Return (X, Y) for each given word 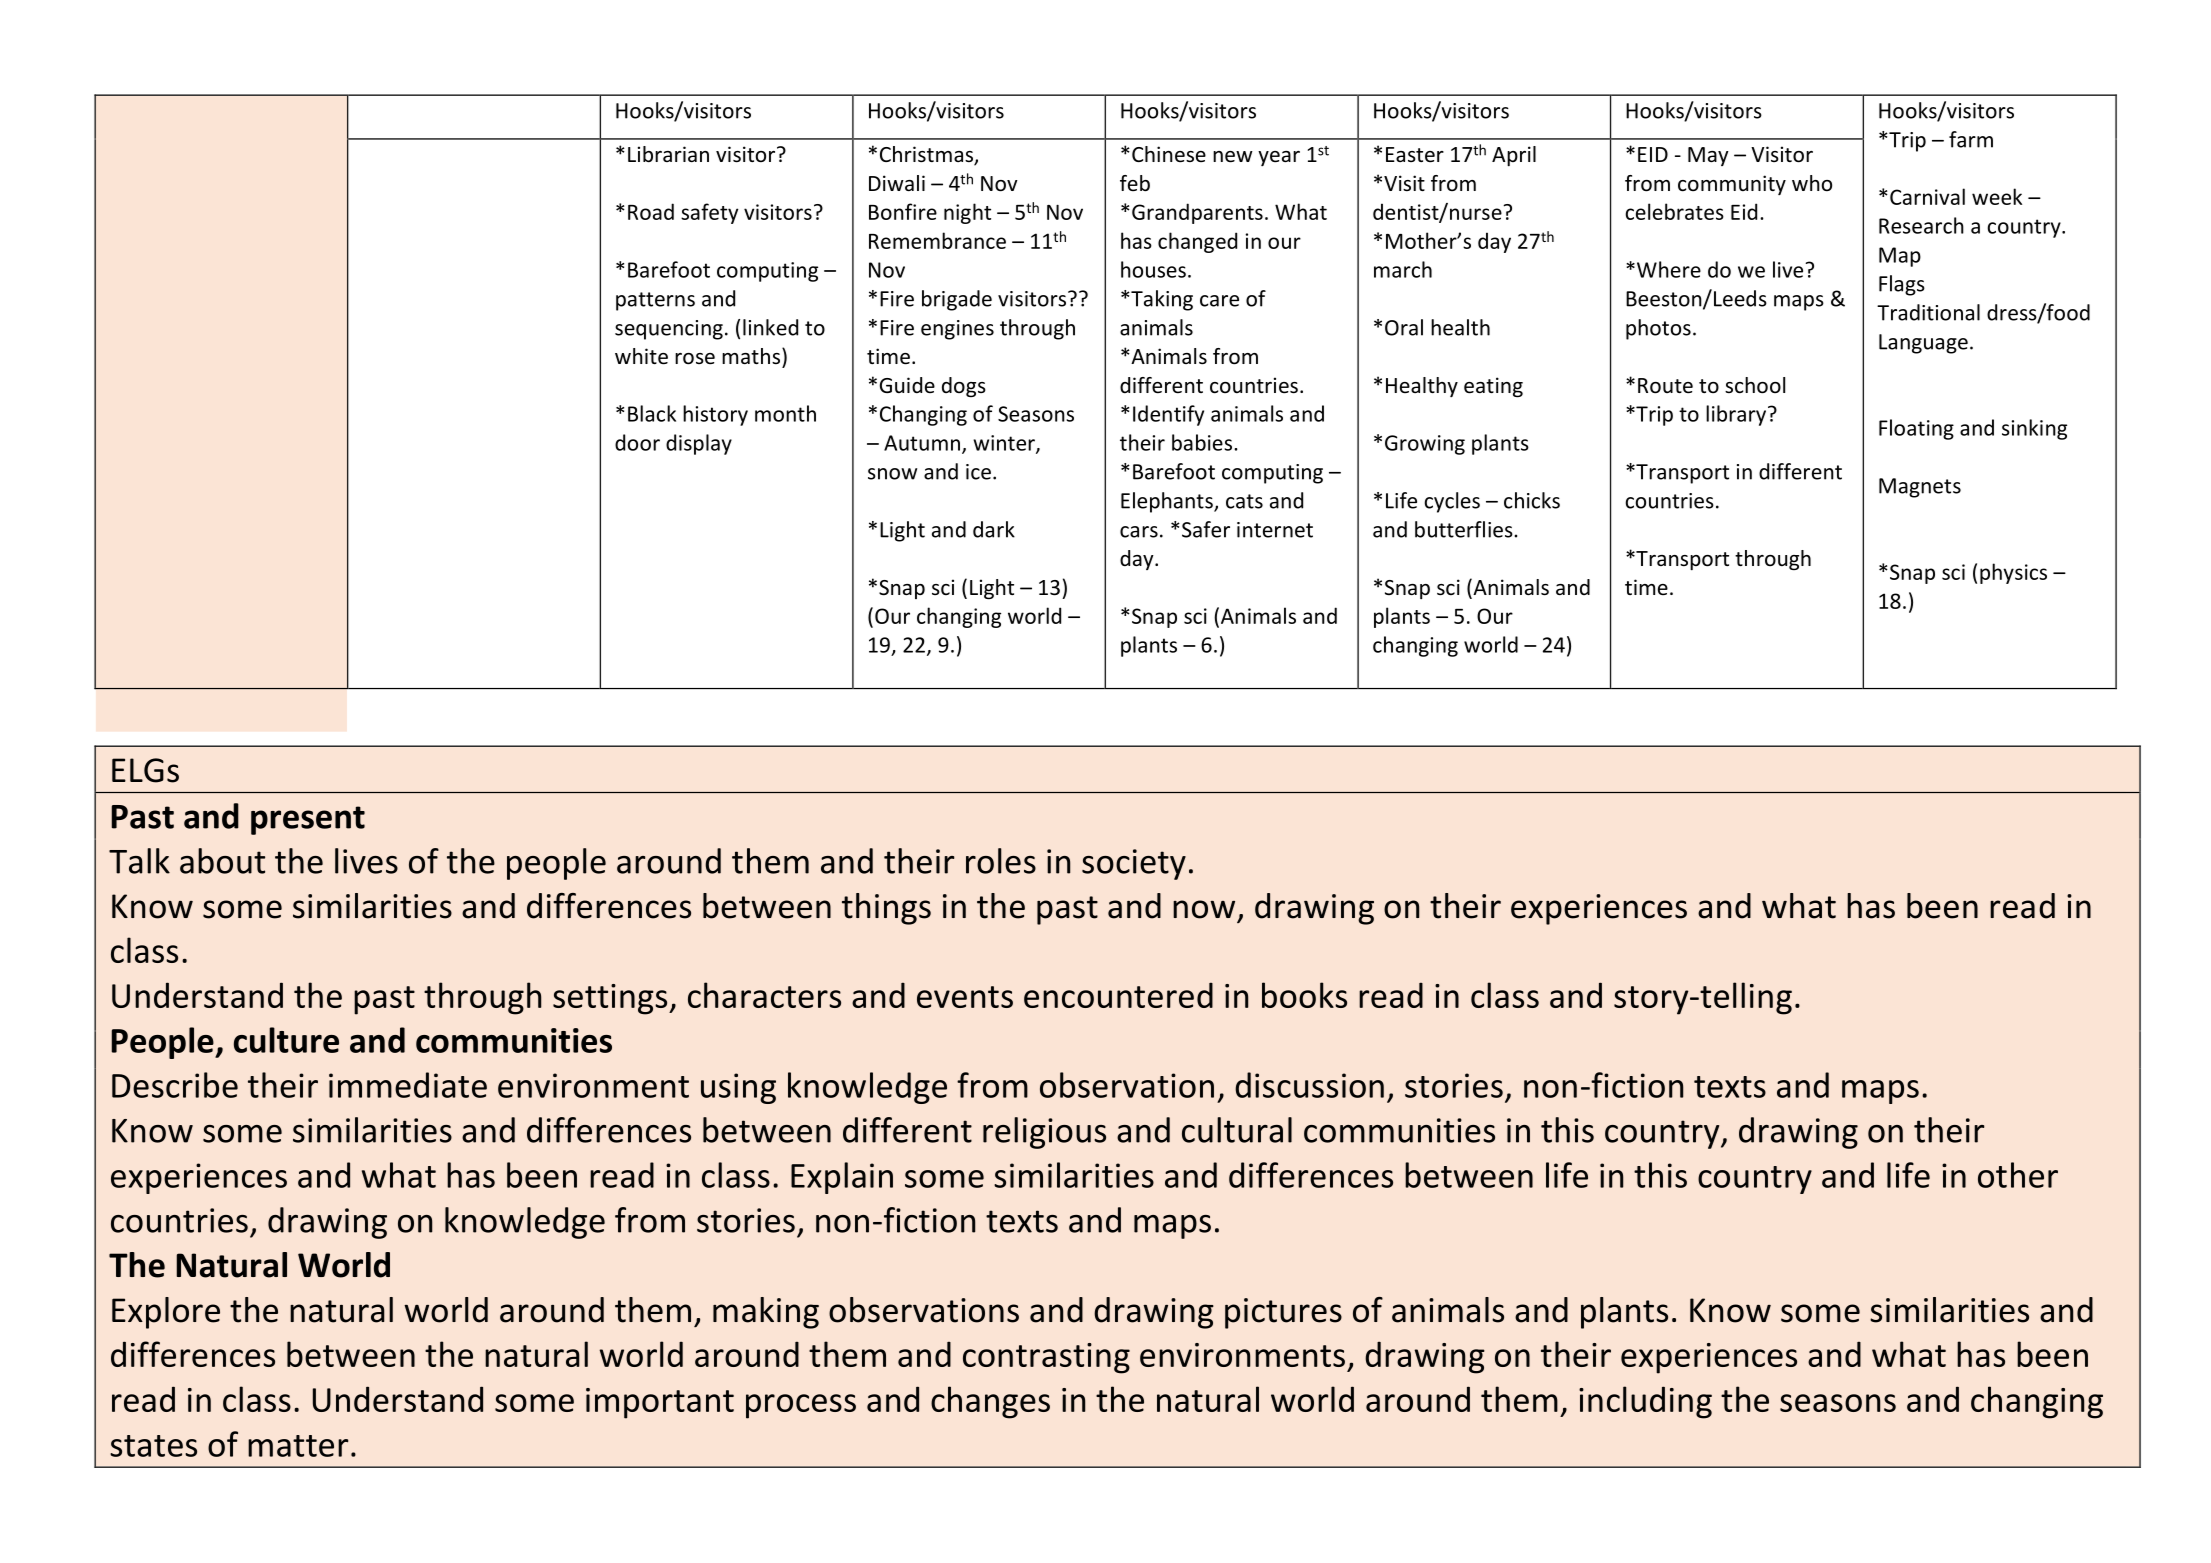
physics (2013, 573)
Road (651, 211)
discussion (1309, 1085)
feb (1135, 183)
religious (1044, 1133)
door (637, 442)
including (1645, 1402)
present (308, 820)
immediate (408, 1085)
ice (978, 472)
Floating (1916, 429)
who (1812, 183)
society (1134, 864)
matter (298, 1446)
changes (990, 1402)
